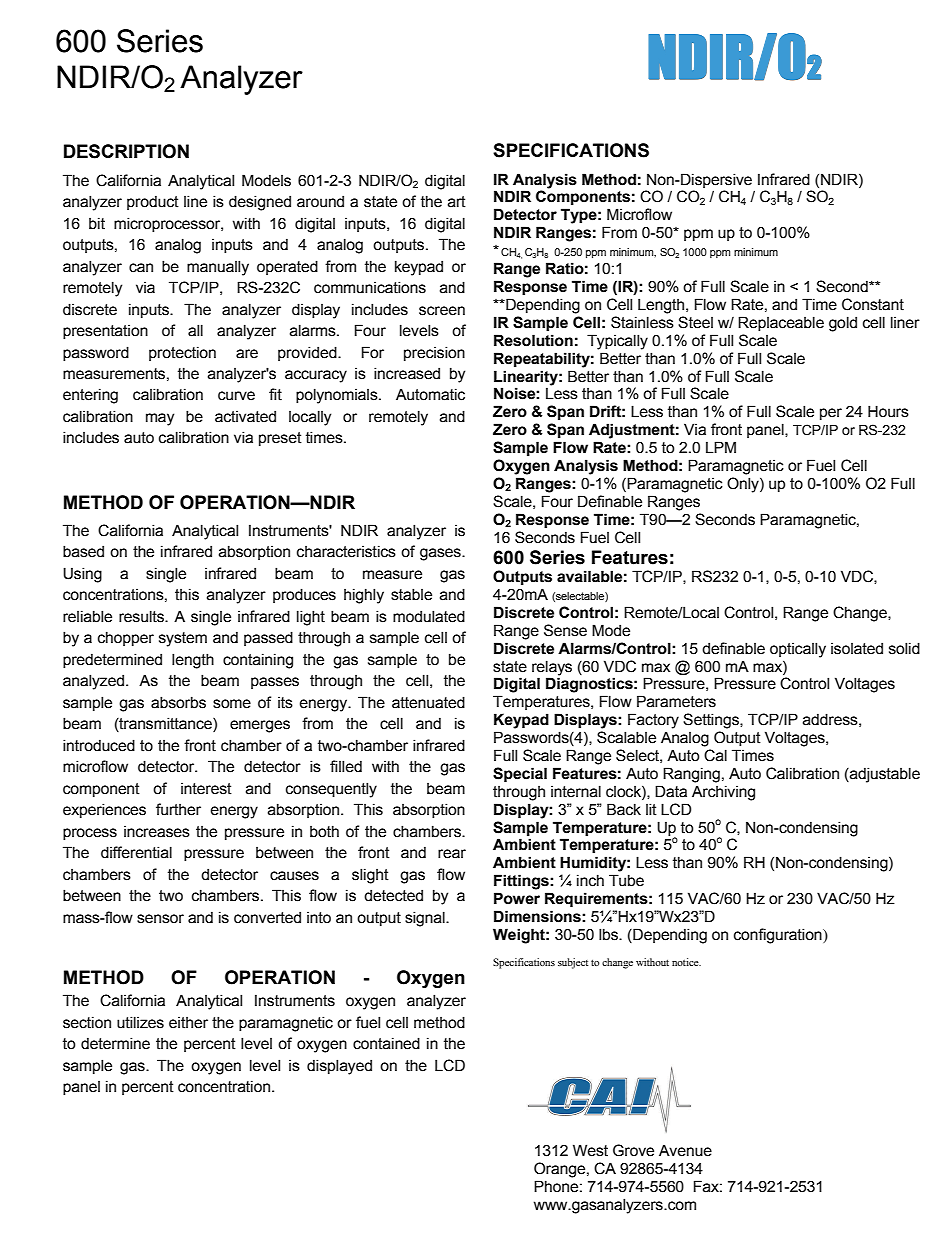  What do you see at coordinates (888, 411) in the screenshot?
I see `Hours` at bounding box center [888, 411].
